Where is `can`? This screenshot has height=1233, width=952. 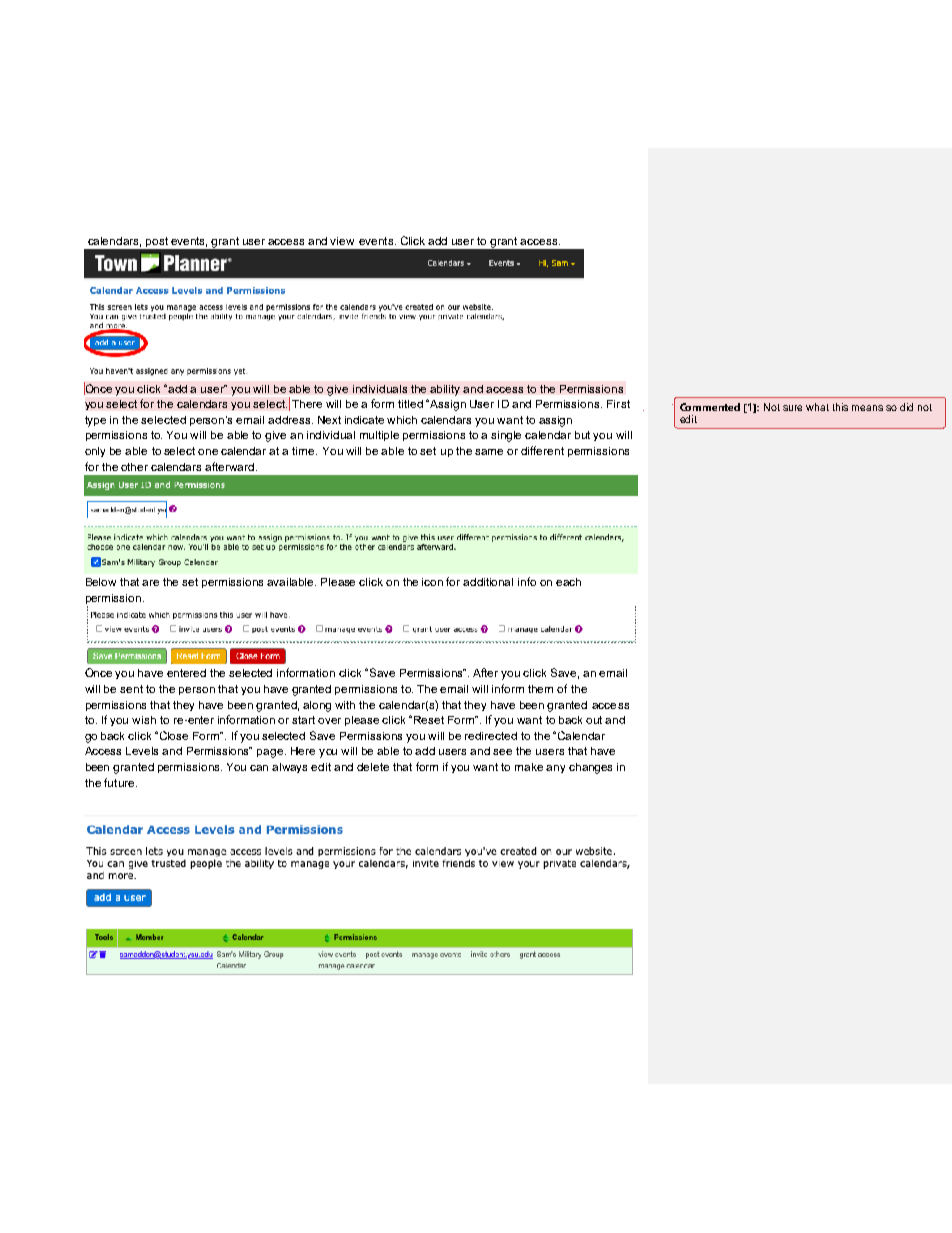
can is located at coordinates (259, 768).
